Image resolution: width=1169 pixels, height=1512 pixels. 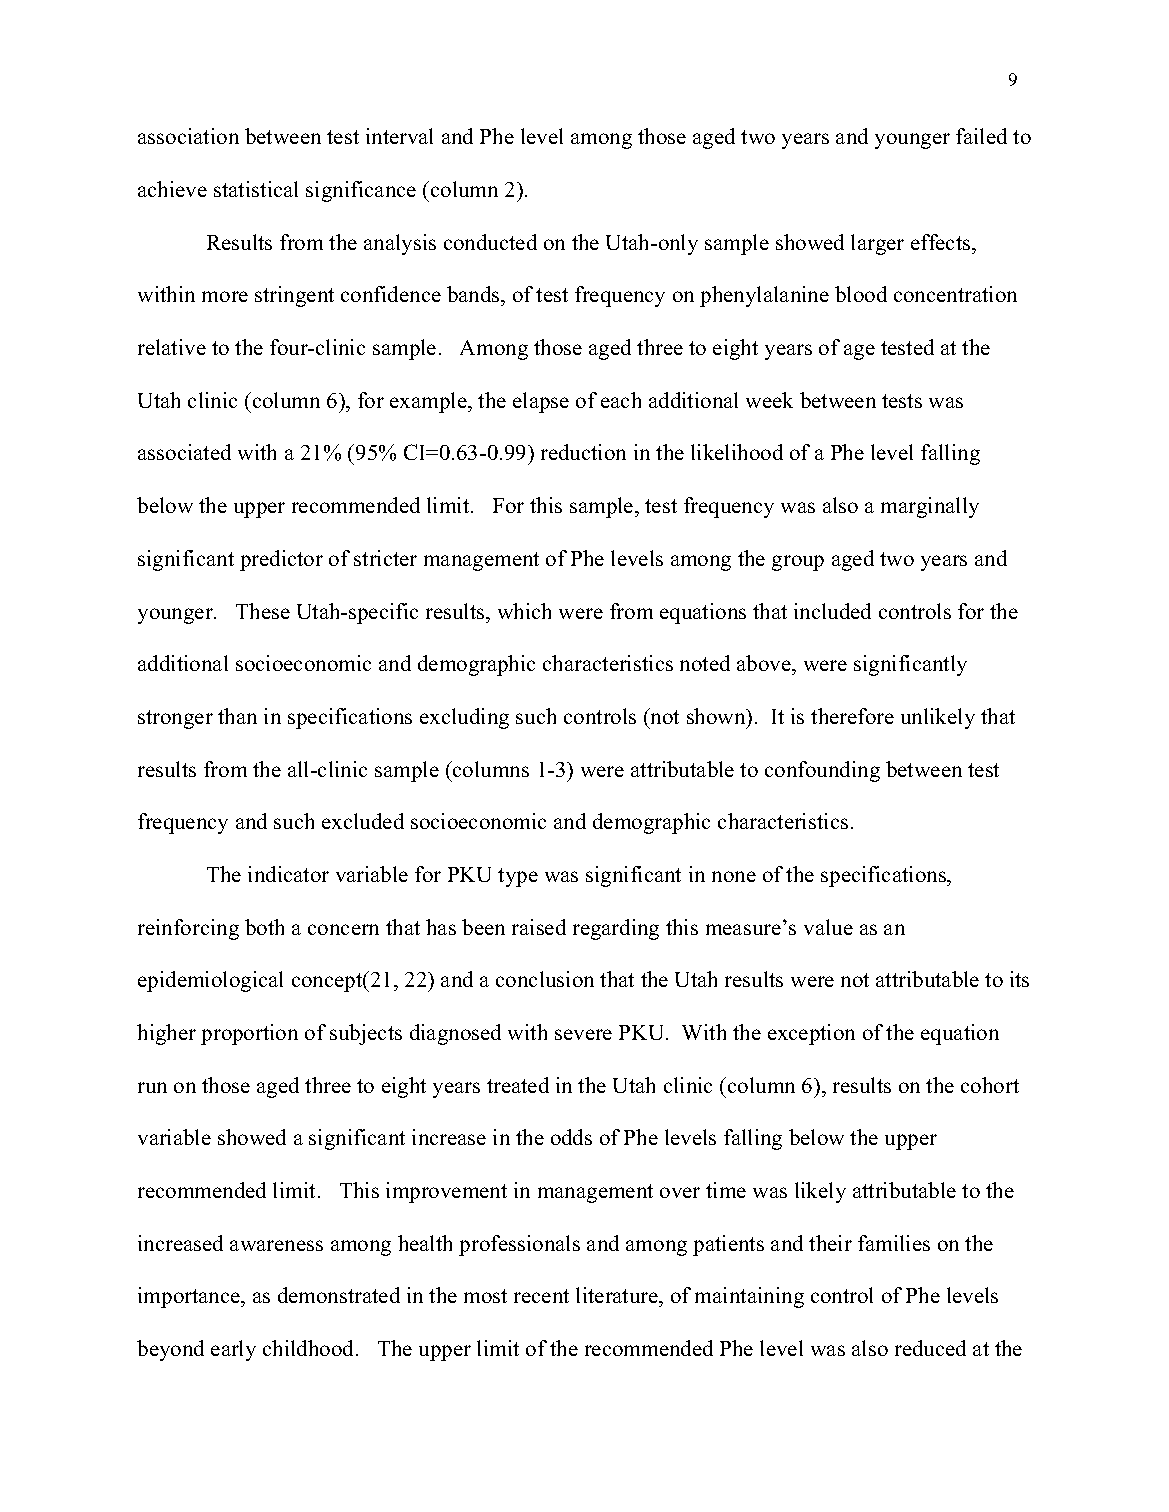 I want to click on type, so click(x=518, y=877).
